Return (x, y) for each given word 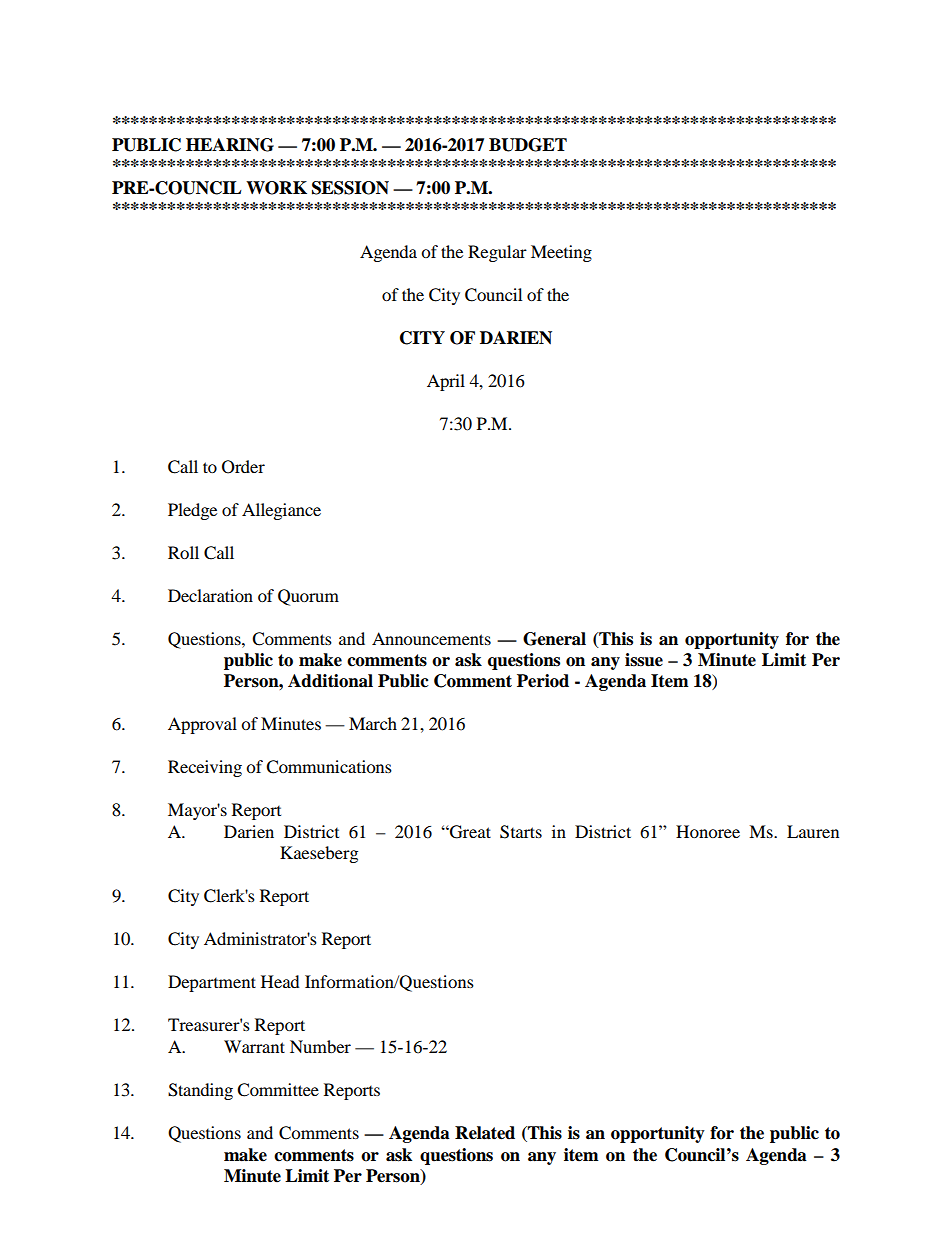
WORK (276, 188)
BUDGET (528, 145)
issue (644, 660)
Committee (278, 1090)
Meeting (561, 253)
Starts (521, 832)
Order (243, 467)
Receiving (205, 768)
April (446, 382)
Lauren (813, 831)
